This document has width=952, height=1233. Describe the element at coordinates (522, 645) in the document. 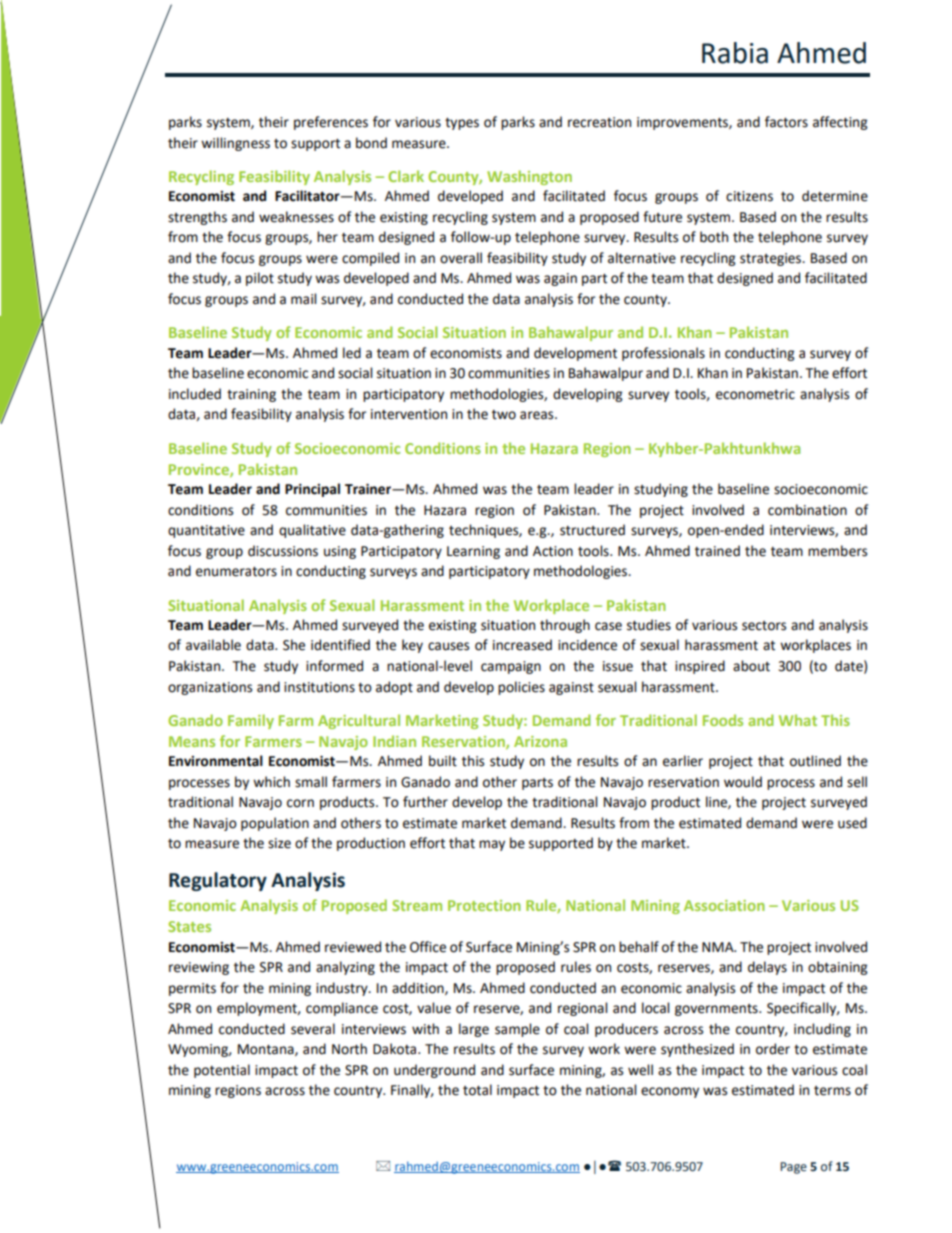

I see `increased` at that location.
